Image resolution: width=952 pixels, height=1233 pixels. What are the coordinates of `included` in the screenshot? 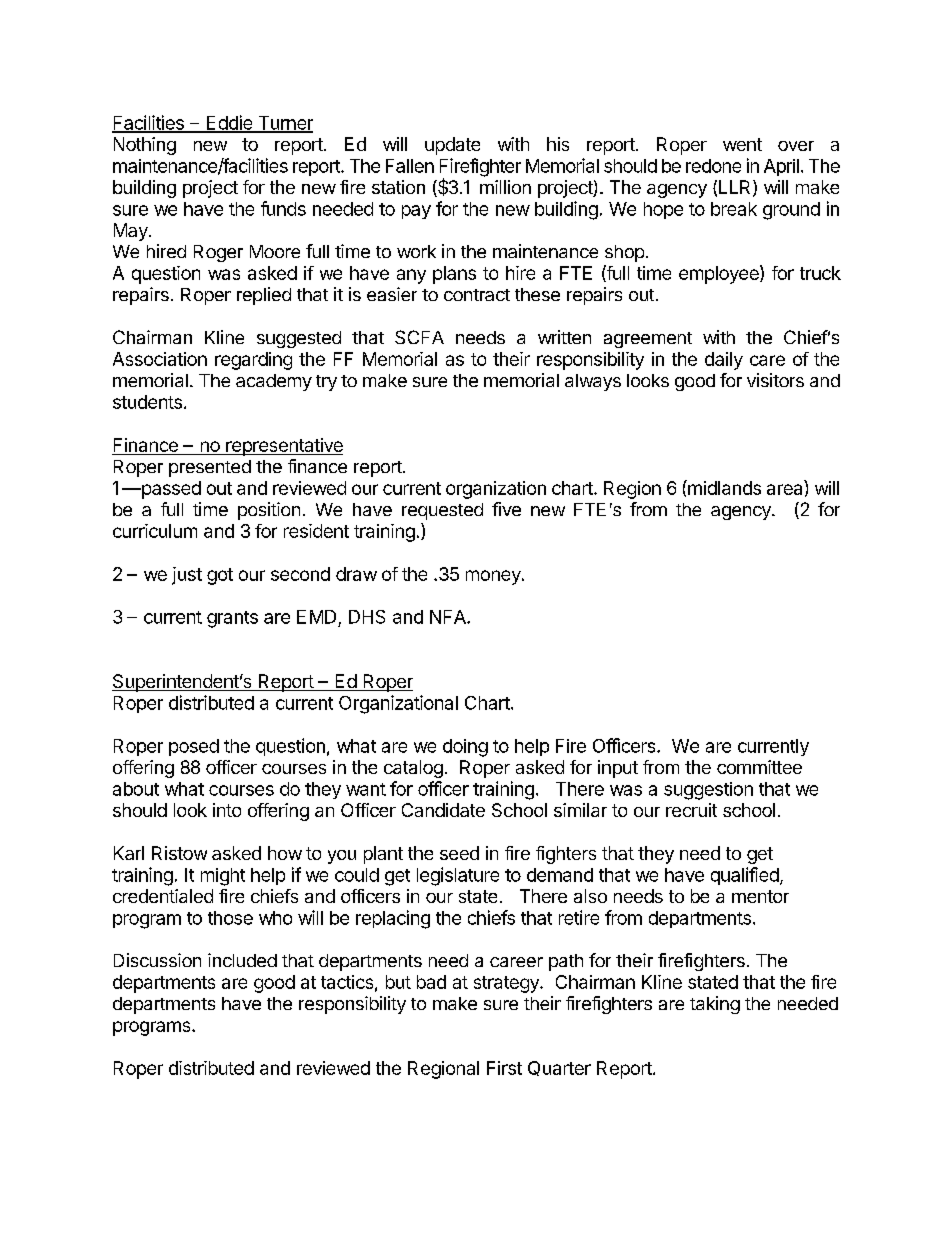 It's located at (242, 960).
